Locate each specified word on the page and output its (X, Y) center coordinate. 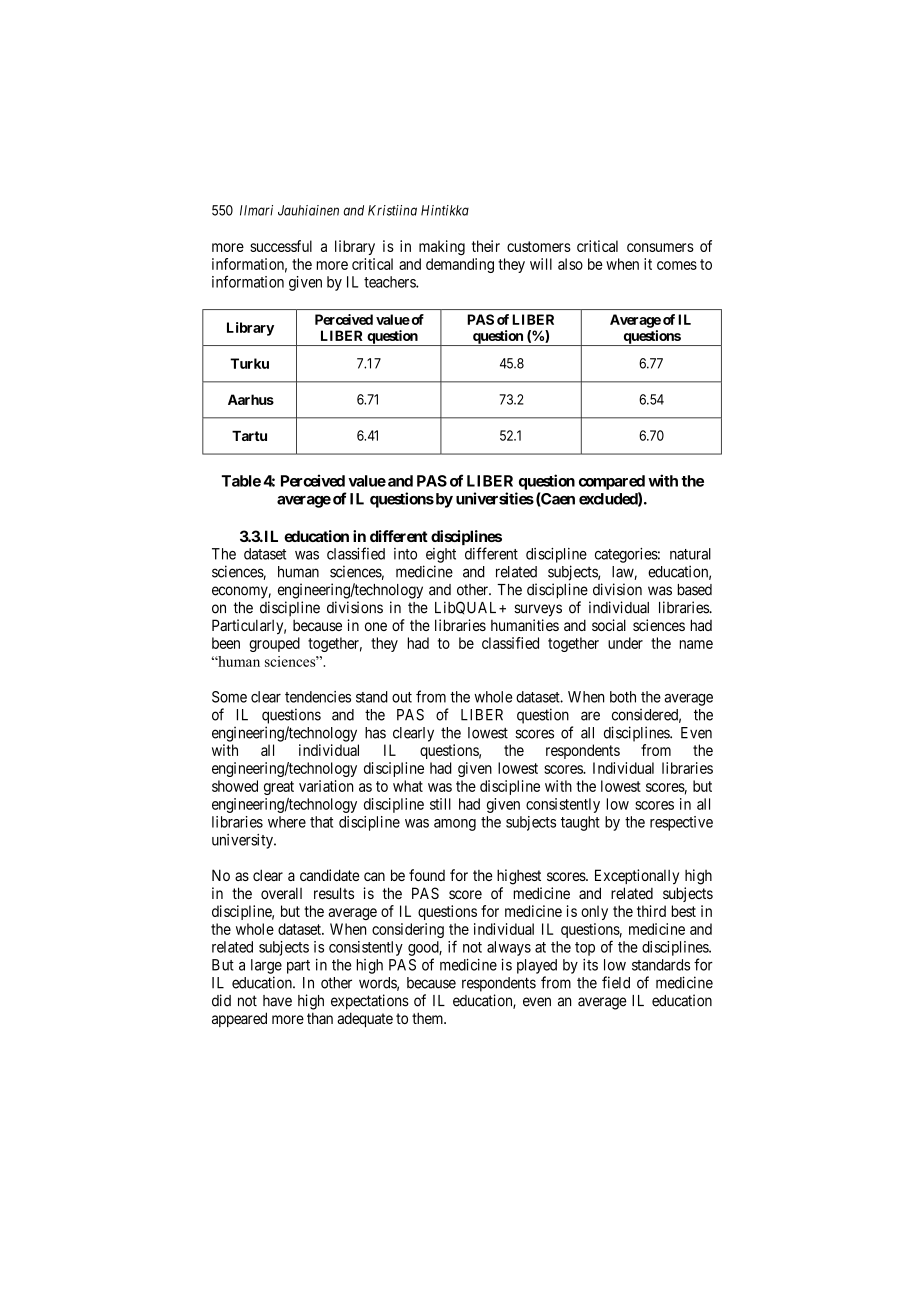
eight (441, 555)
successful (281, 246)
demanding (460, 265)
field (616, 982)
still (440, 804)
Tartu (249, 436)
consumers (660, 247)
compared (612, 482)
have (277, 1001)
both (623, 697)
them (429, 1018)
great (279, 788)
